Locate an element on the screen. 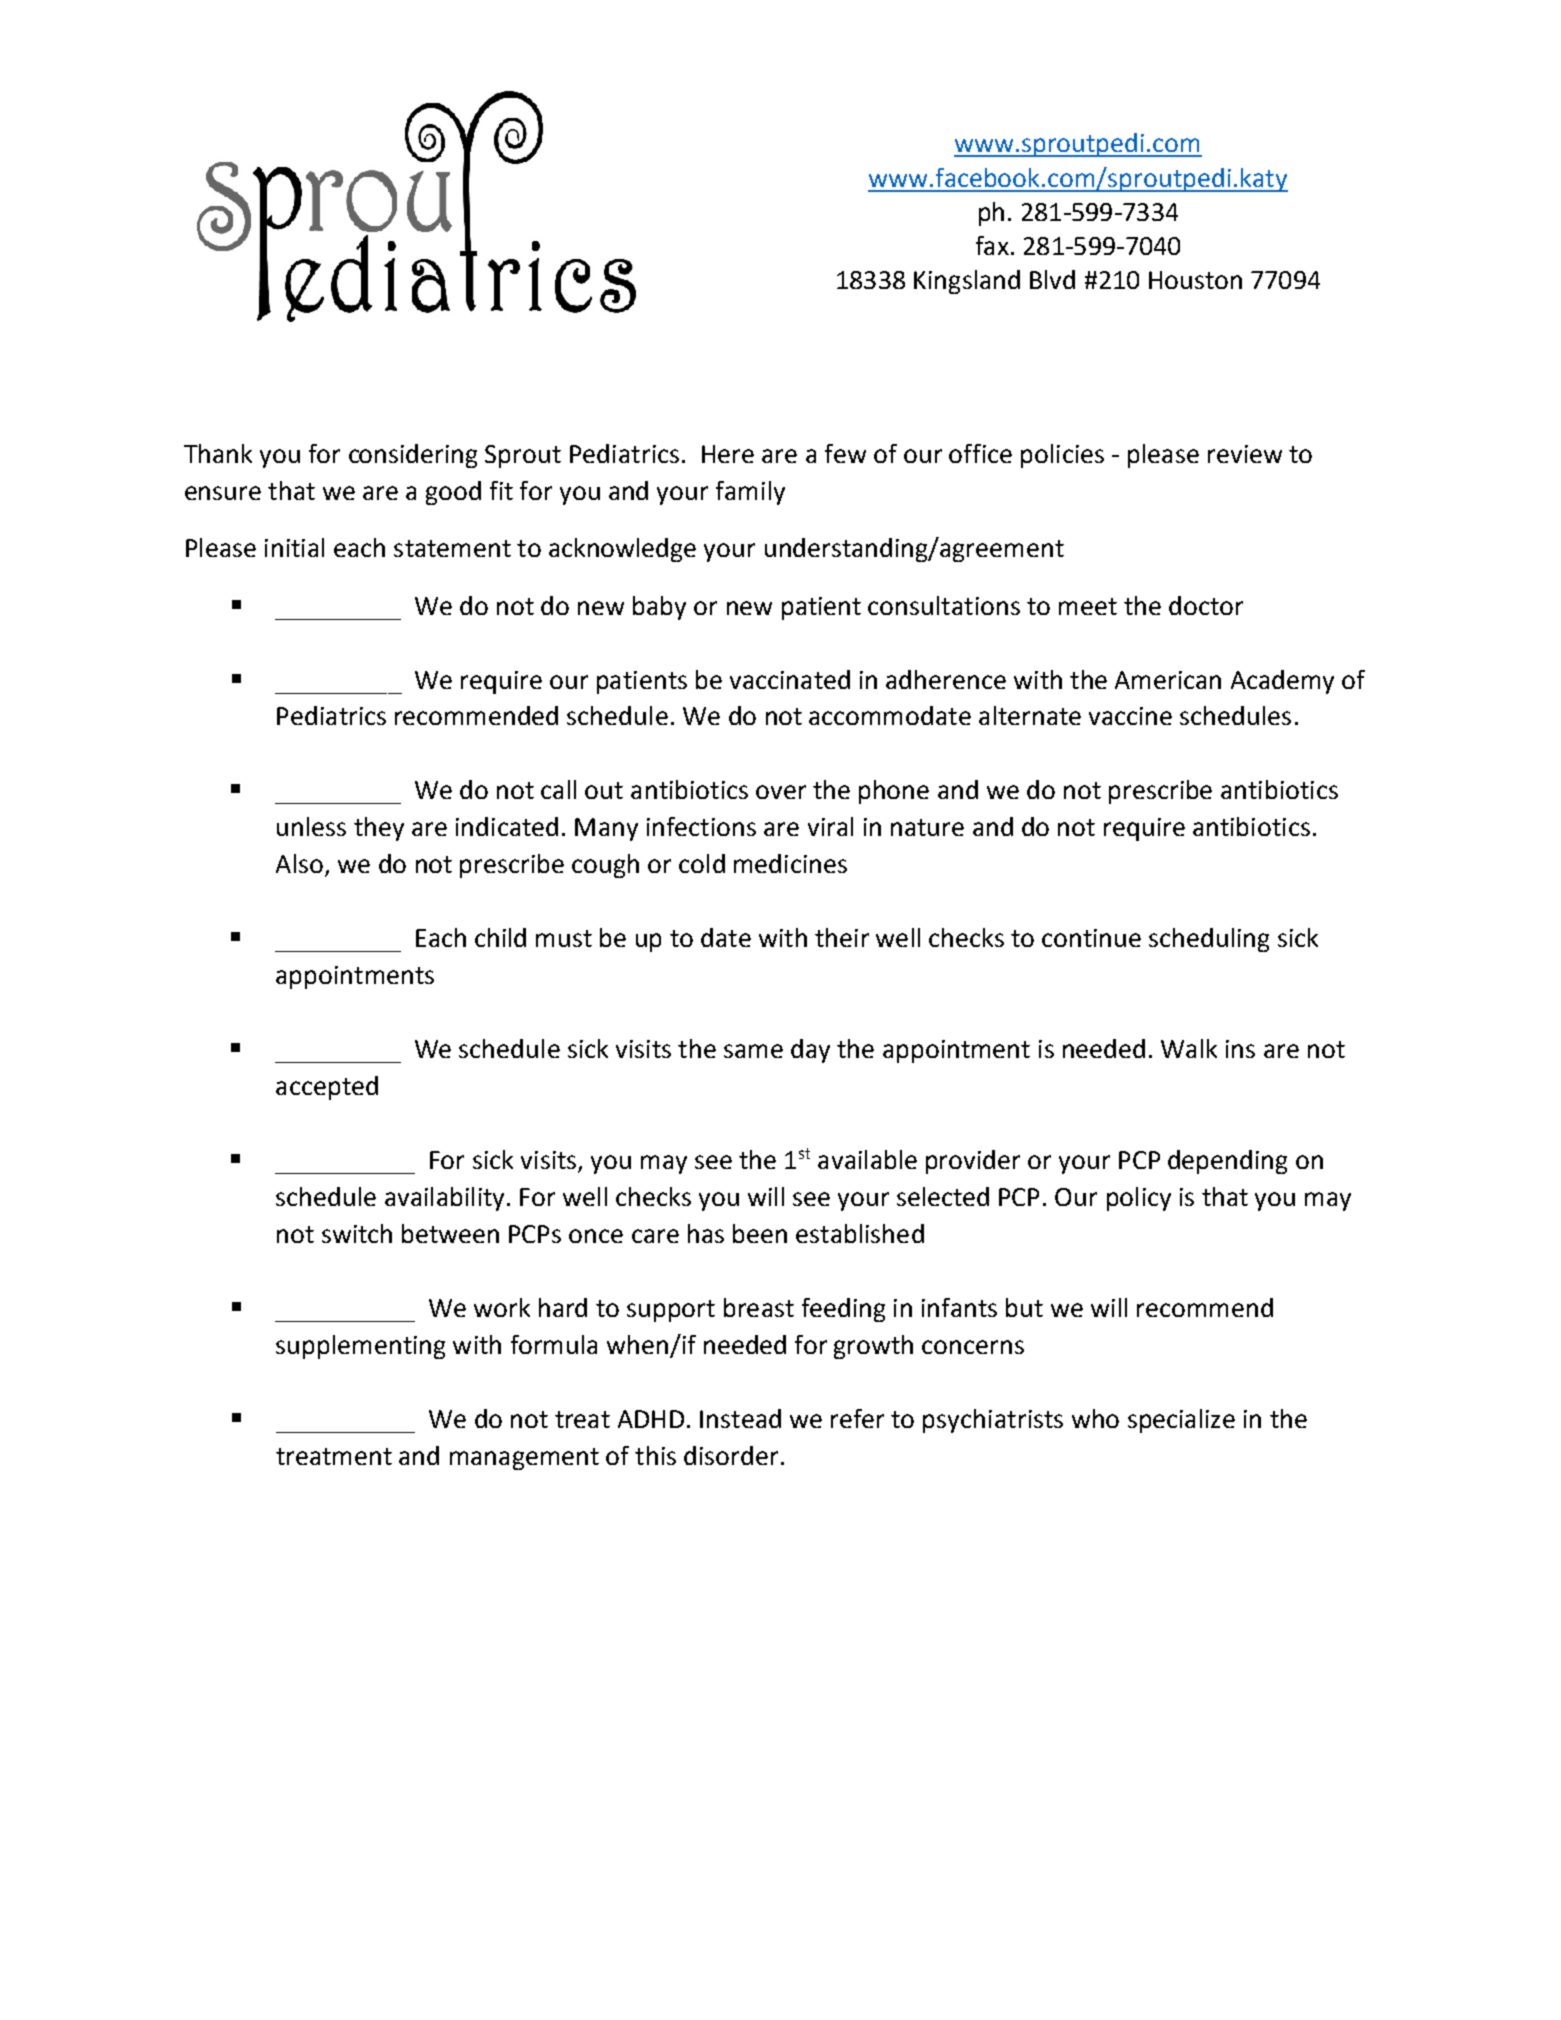 This screenshot has height=2020, width=1561. Houston is located at coordinates (1195, 280).
